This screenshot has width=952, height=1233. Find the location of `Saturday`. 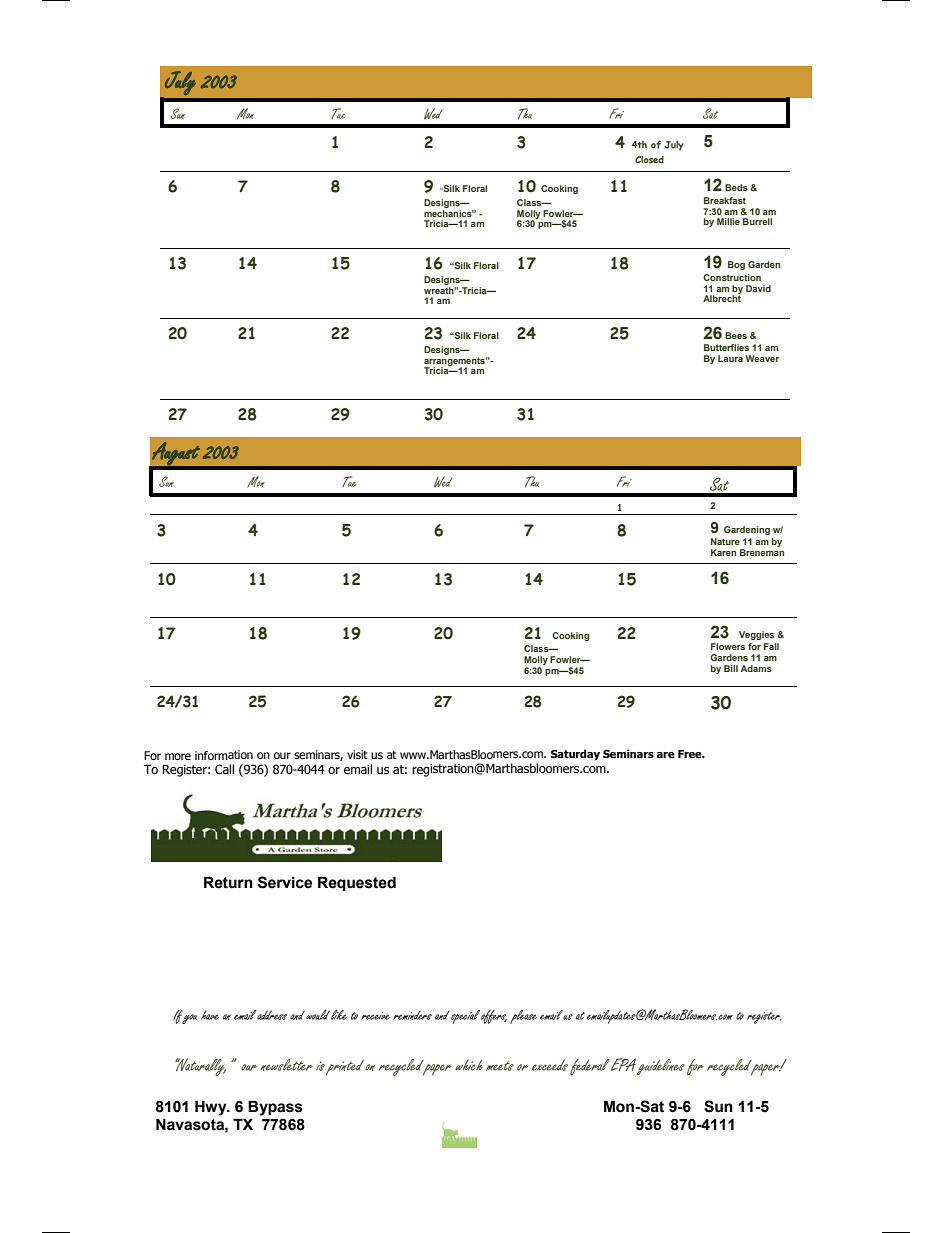

Saturday is located at coordinates (575, 755).
